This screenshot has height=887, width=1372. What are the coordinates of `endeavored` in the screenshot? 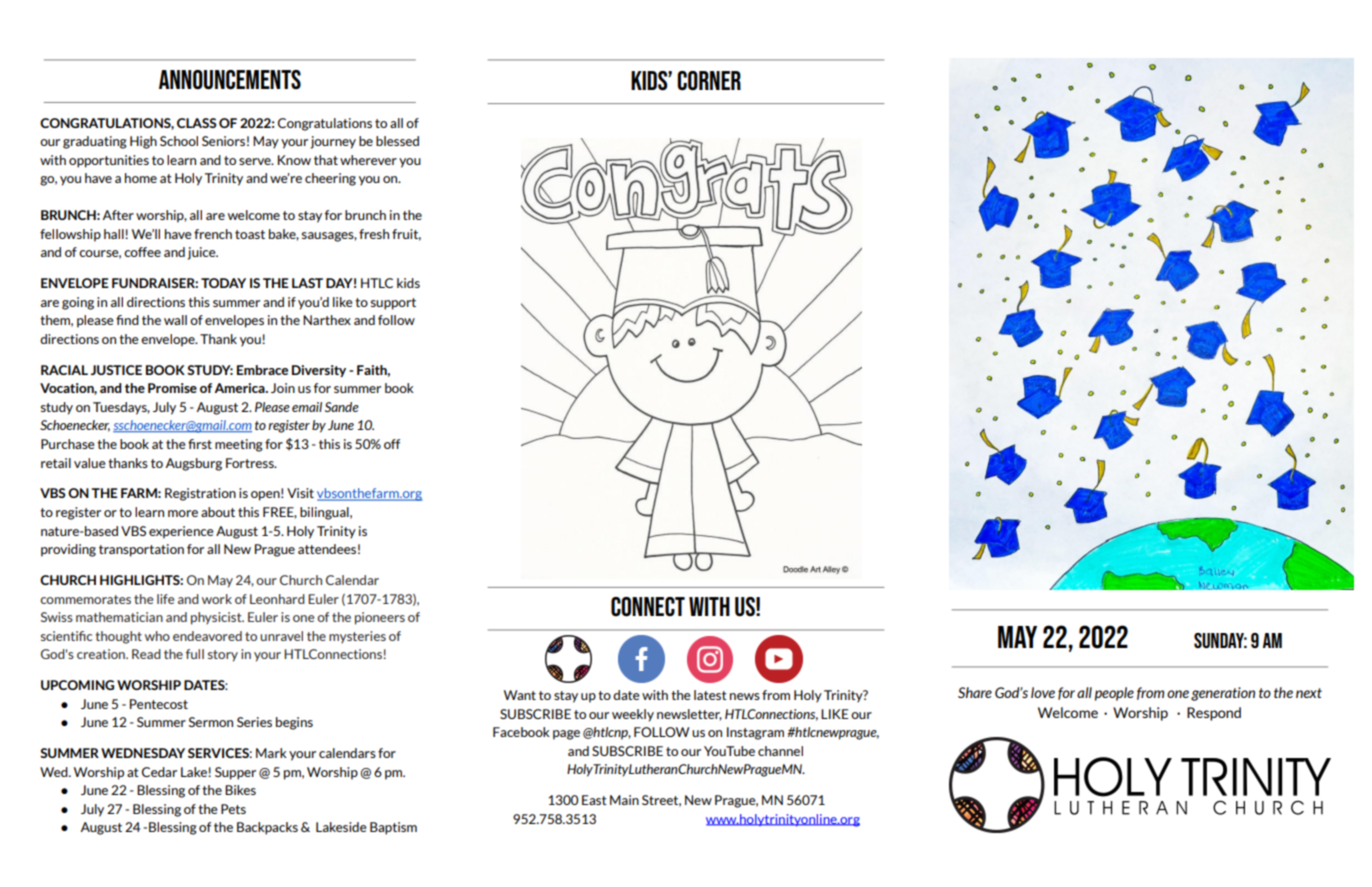 It's located at (207, 636).
